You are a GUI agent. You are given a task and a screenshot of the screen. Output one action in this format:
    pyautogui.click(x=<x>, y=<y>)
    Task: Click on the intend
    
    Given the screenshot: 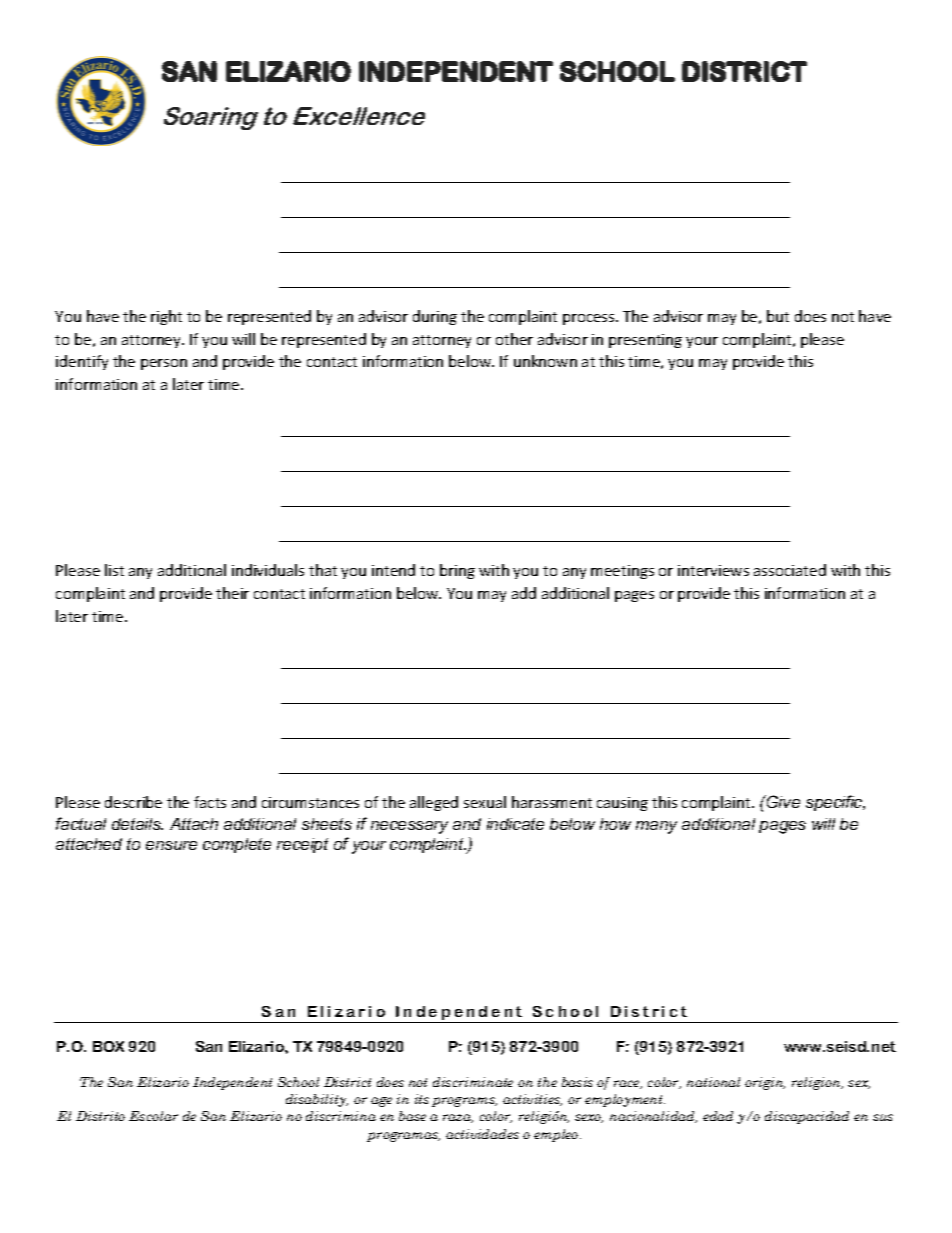 What is the action you would take?
    pyautogui.click(x=393, y=570)
